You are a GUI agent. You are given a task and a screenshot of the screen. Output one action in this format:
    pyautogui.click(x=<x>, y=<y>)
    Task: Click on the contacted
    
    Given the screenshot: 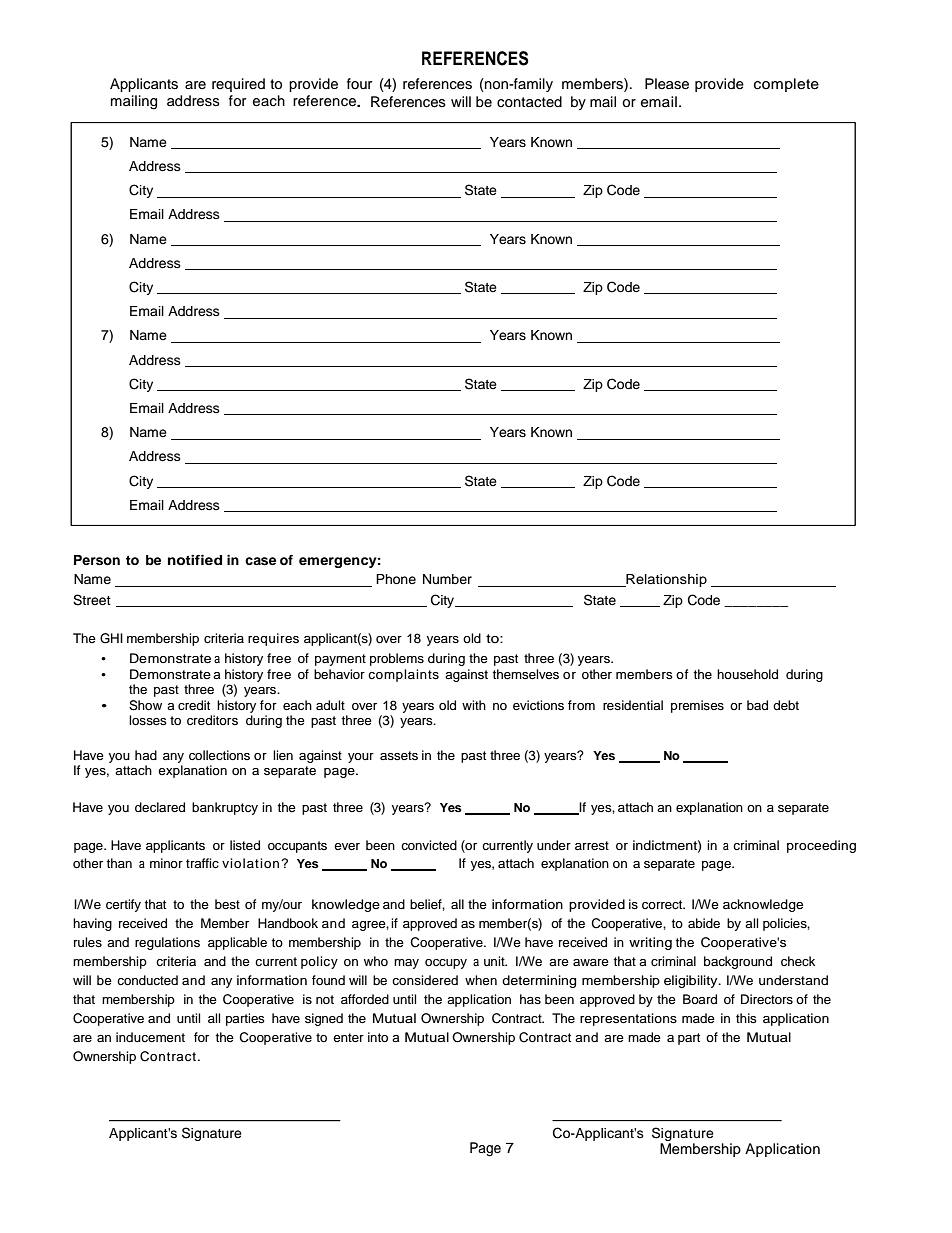 What is the action you would take?
    pyautogui.click(x=529, y=101)
